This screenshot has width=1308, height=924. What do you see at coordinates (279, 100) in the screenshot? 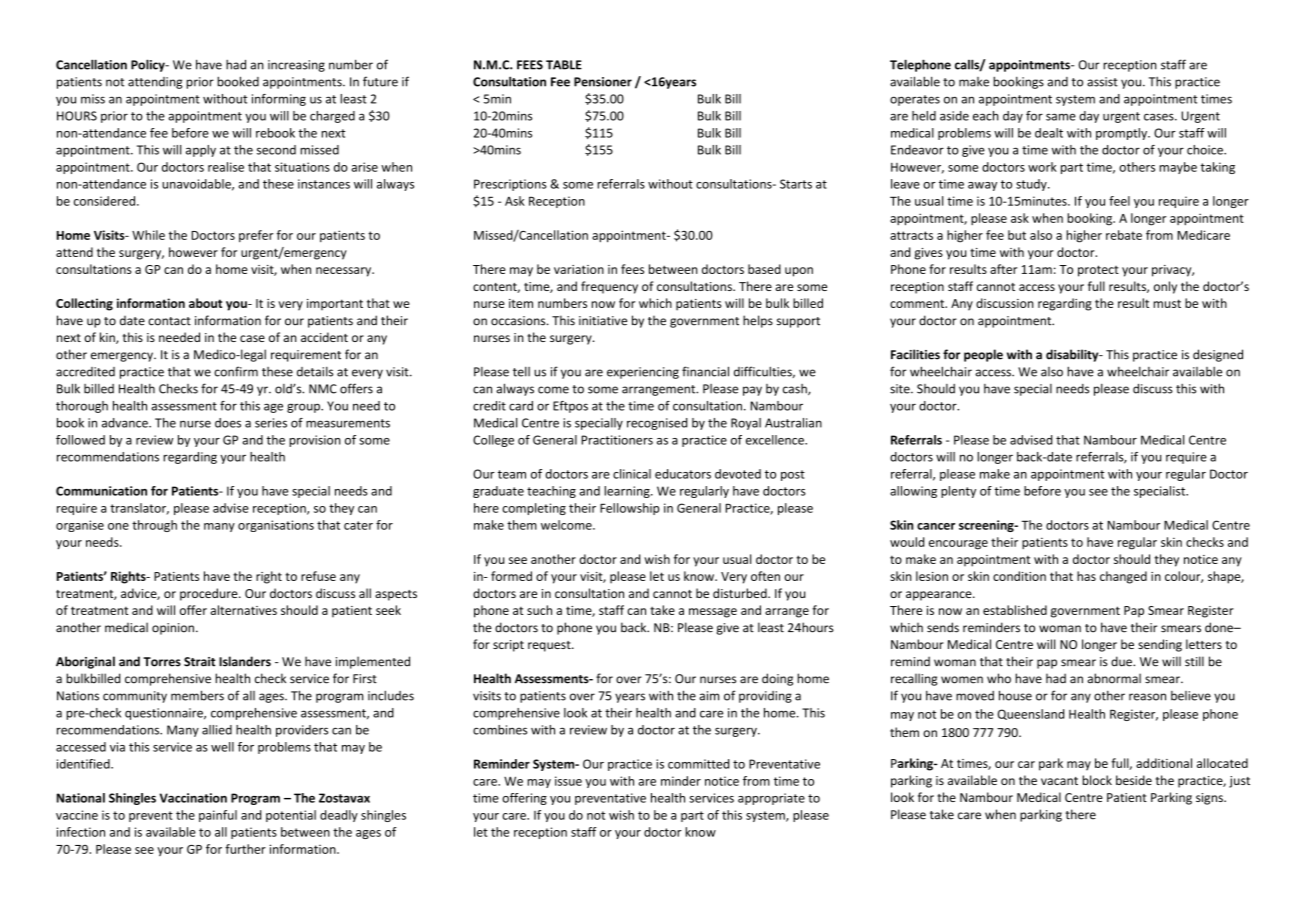
I see `informing` at bounding box center [279, 100].
